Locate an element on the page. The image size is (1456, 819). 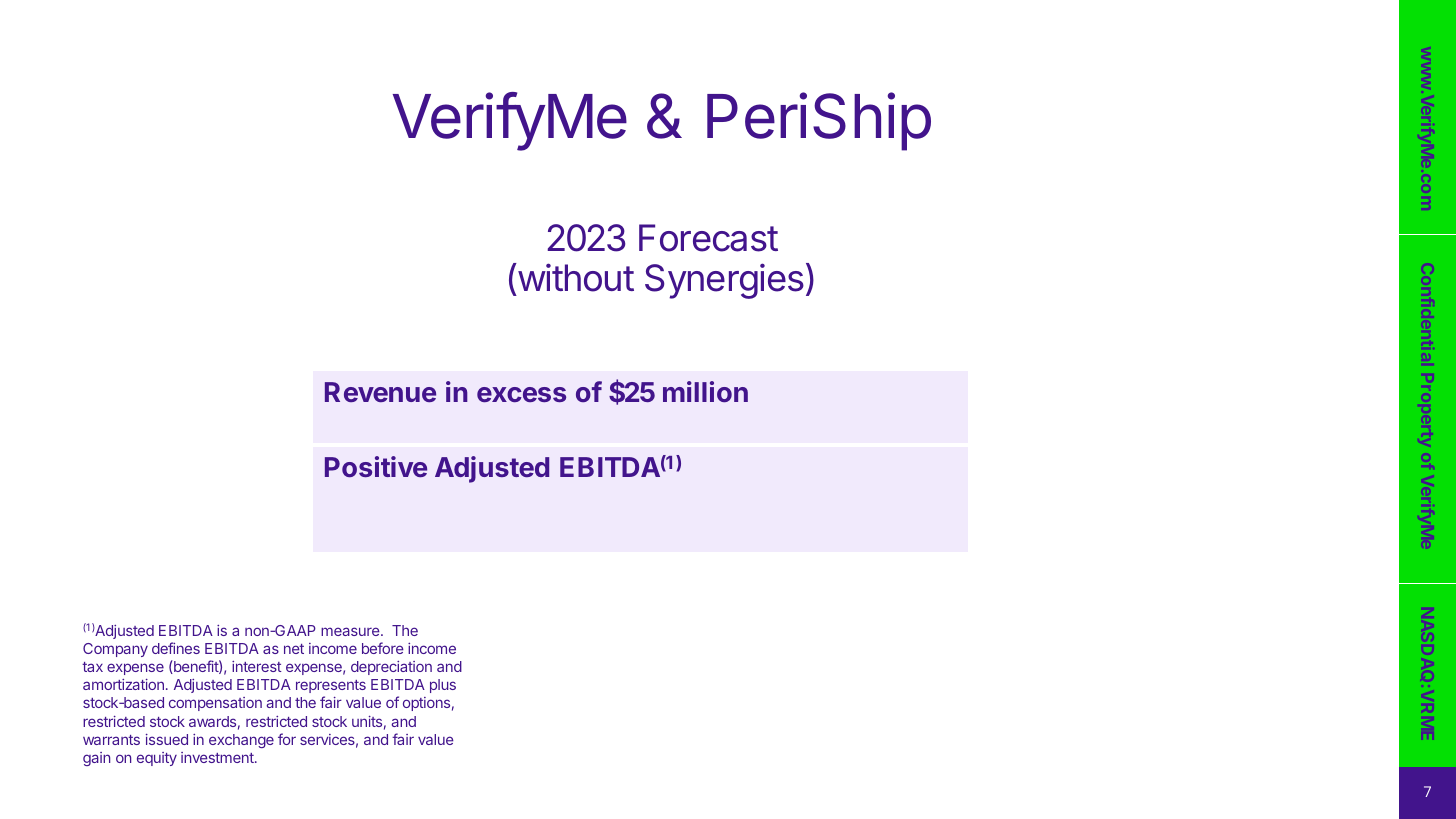
issued is located at coordinates (167, 739).
